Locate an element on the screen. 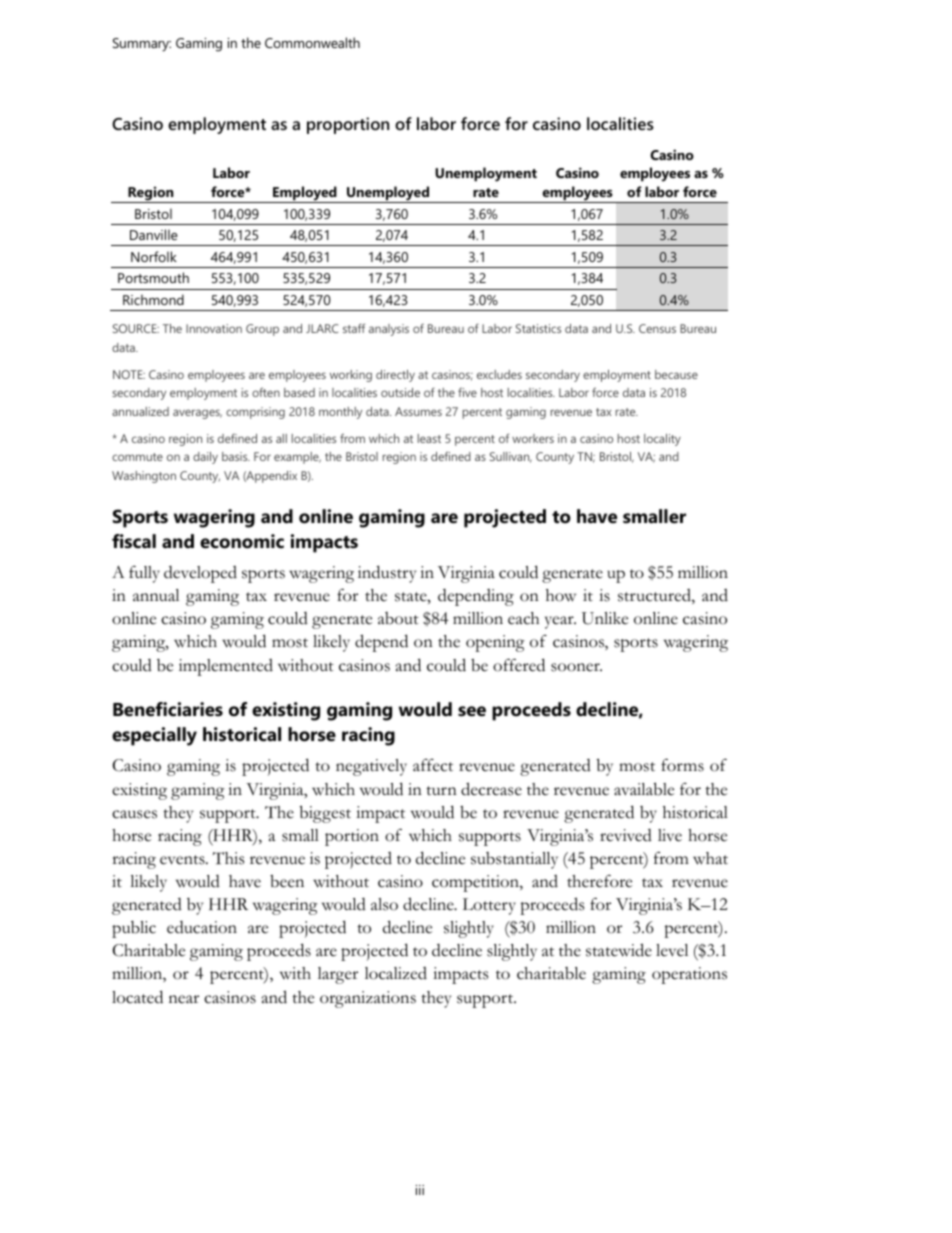 This screenshot has height=1233, width=952. Innovation is located at coordinates (214, 328).
